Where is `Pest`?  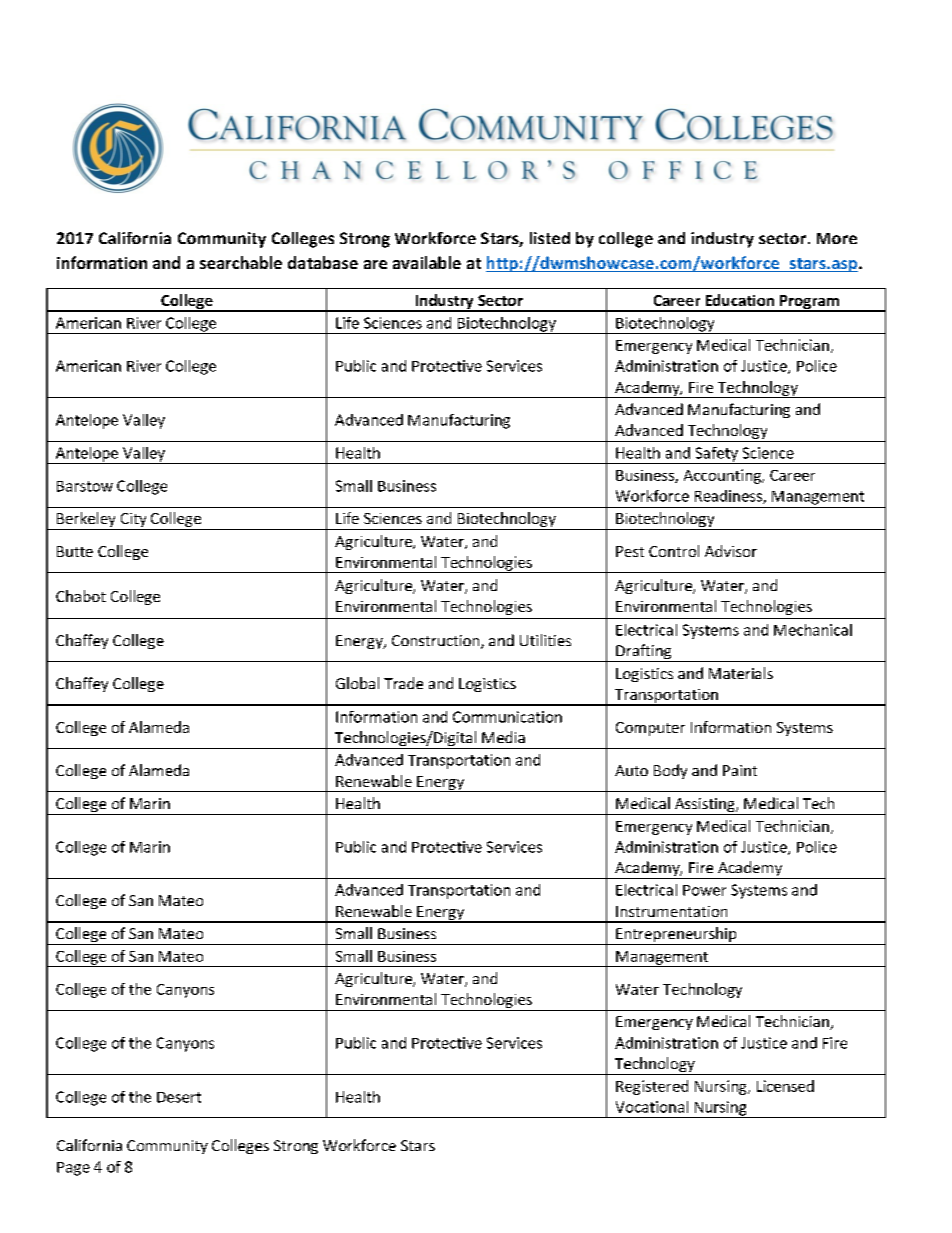 Pest is located at coordinates (630, 551).
